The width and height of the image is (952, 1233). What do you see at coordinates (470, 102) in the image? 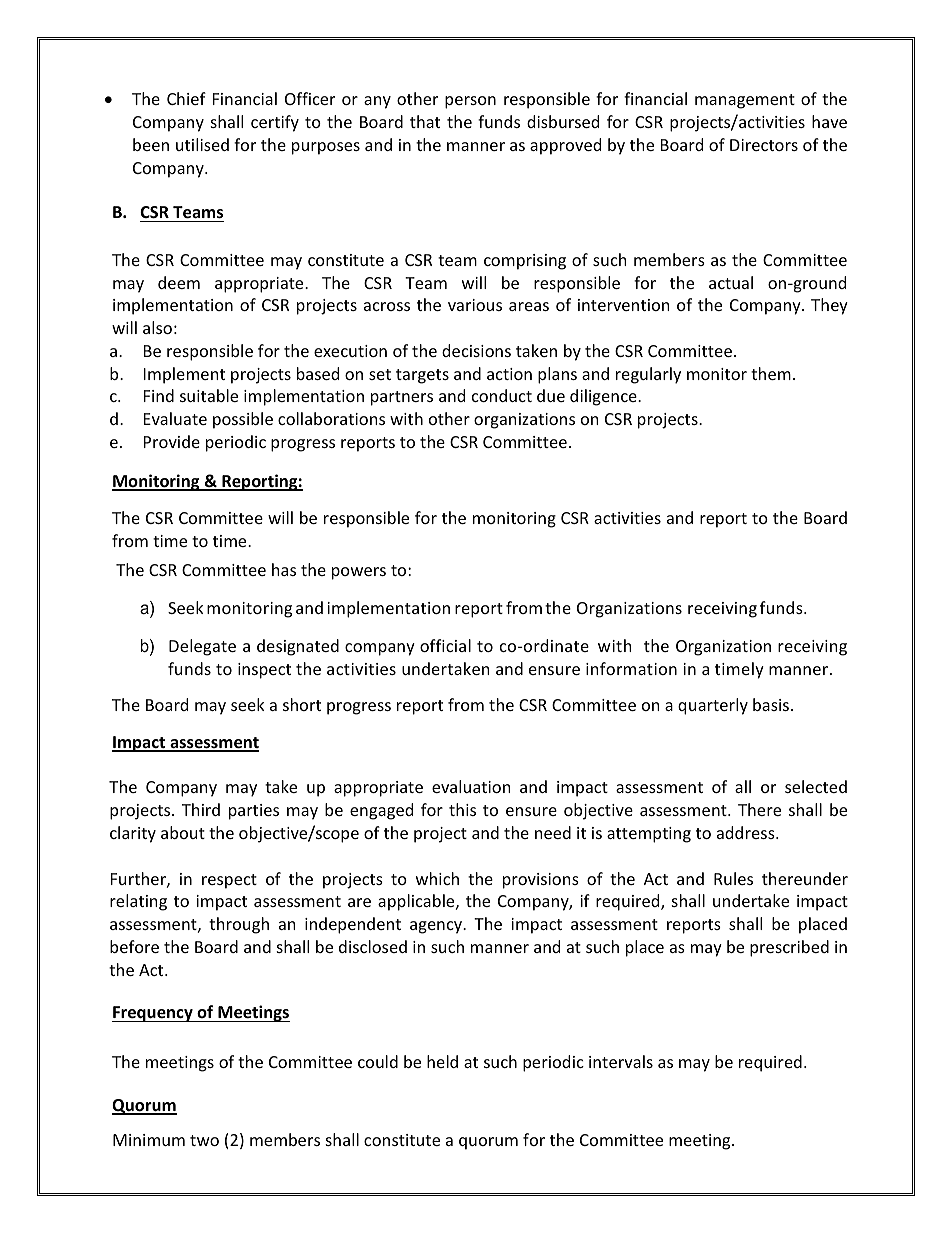
I see `person` at bounding box center [470, 102].
